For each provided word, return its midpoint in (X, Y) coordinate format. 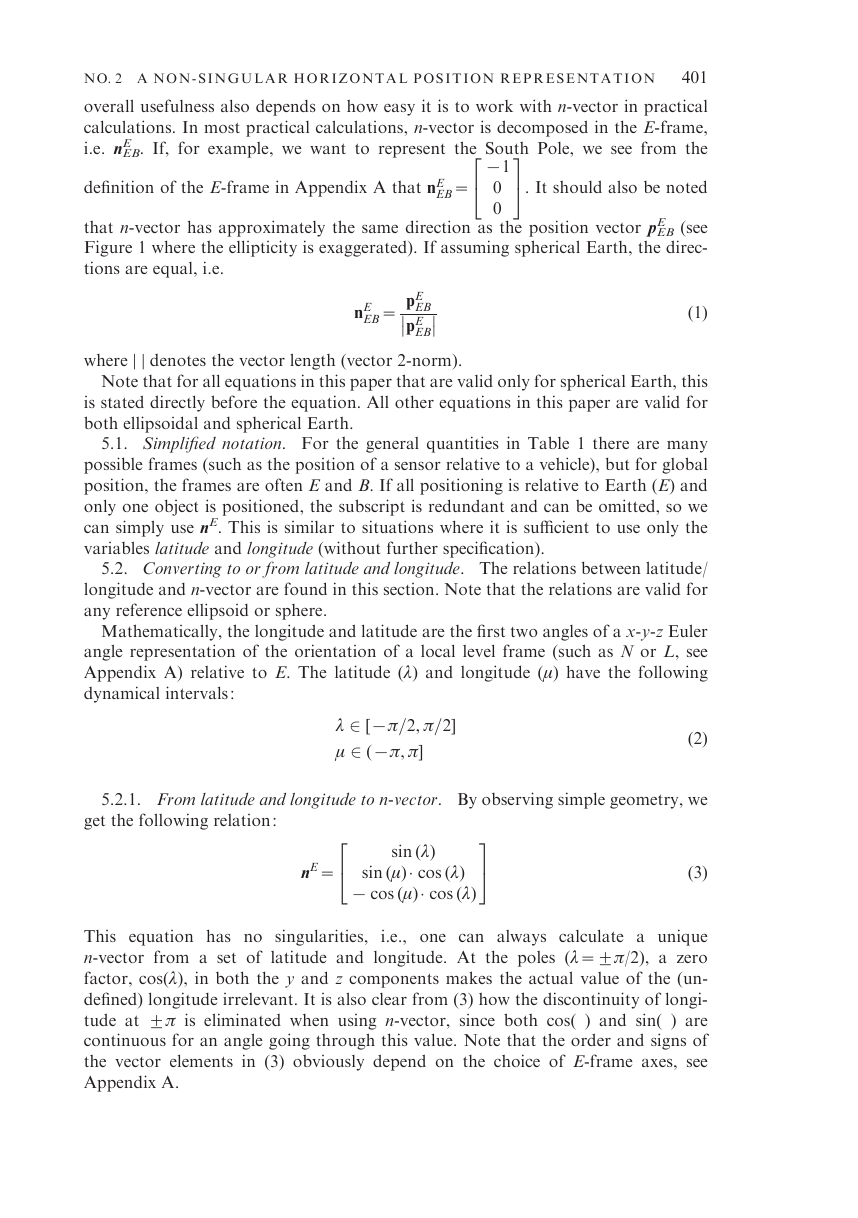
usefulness (177, 105)
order (591, 1039)
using (357, 1022)
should (577, 186)
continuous (125, 1039)
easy (399, 110)
